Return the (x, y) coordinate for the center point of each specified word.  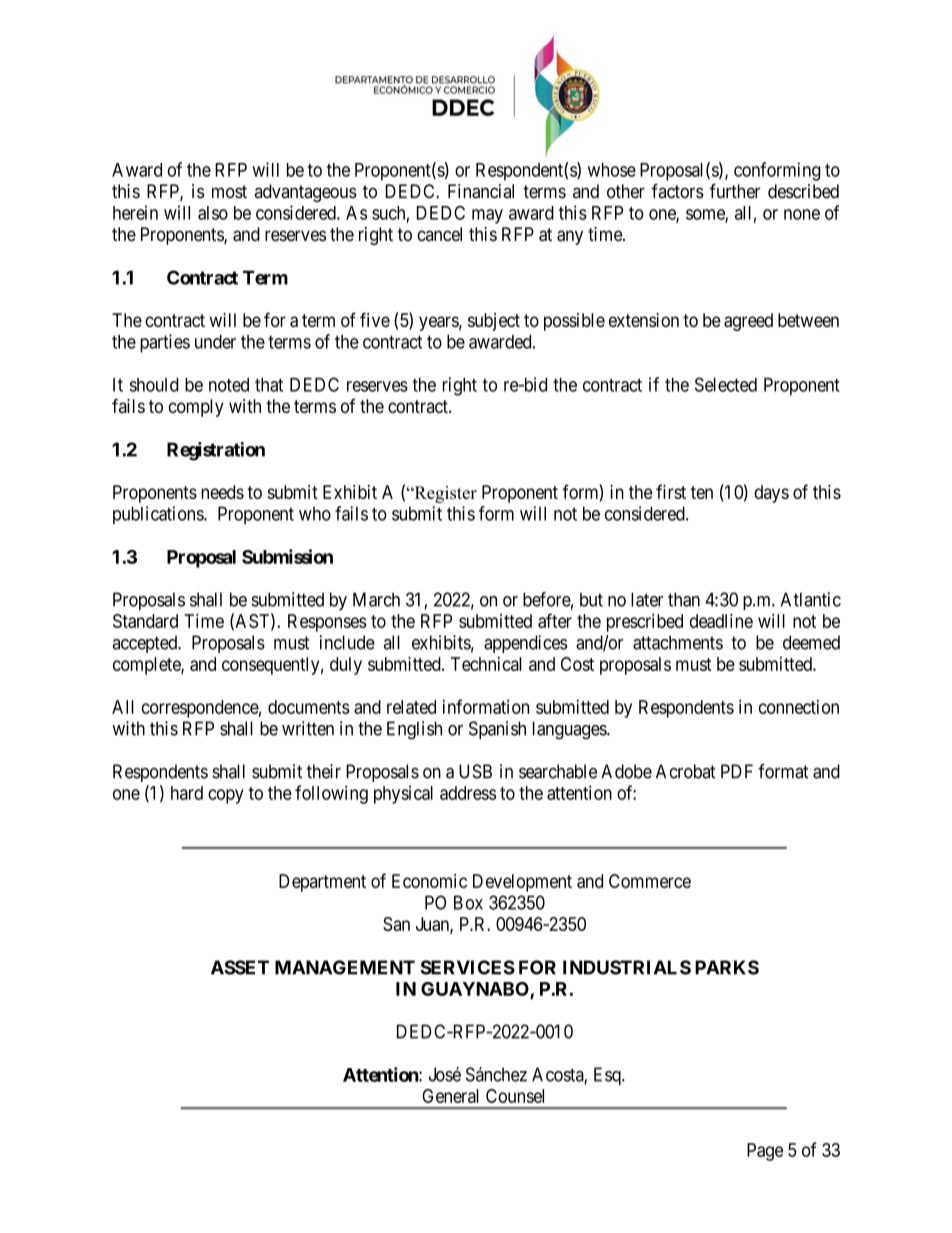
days (771, 494)
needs (222, 492)
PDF (737, 771)
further (735, 191)
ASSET (240, 967)
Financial (481, 191)
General (450, 1096)
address (468, 793)
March (376, 599)
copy (226, 796)
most (229, 192)
